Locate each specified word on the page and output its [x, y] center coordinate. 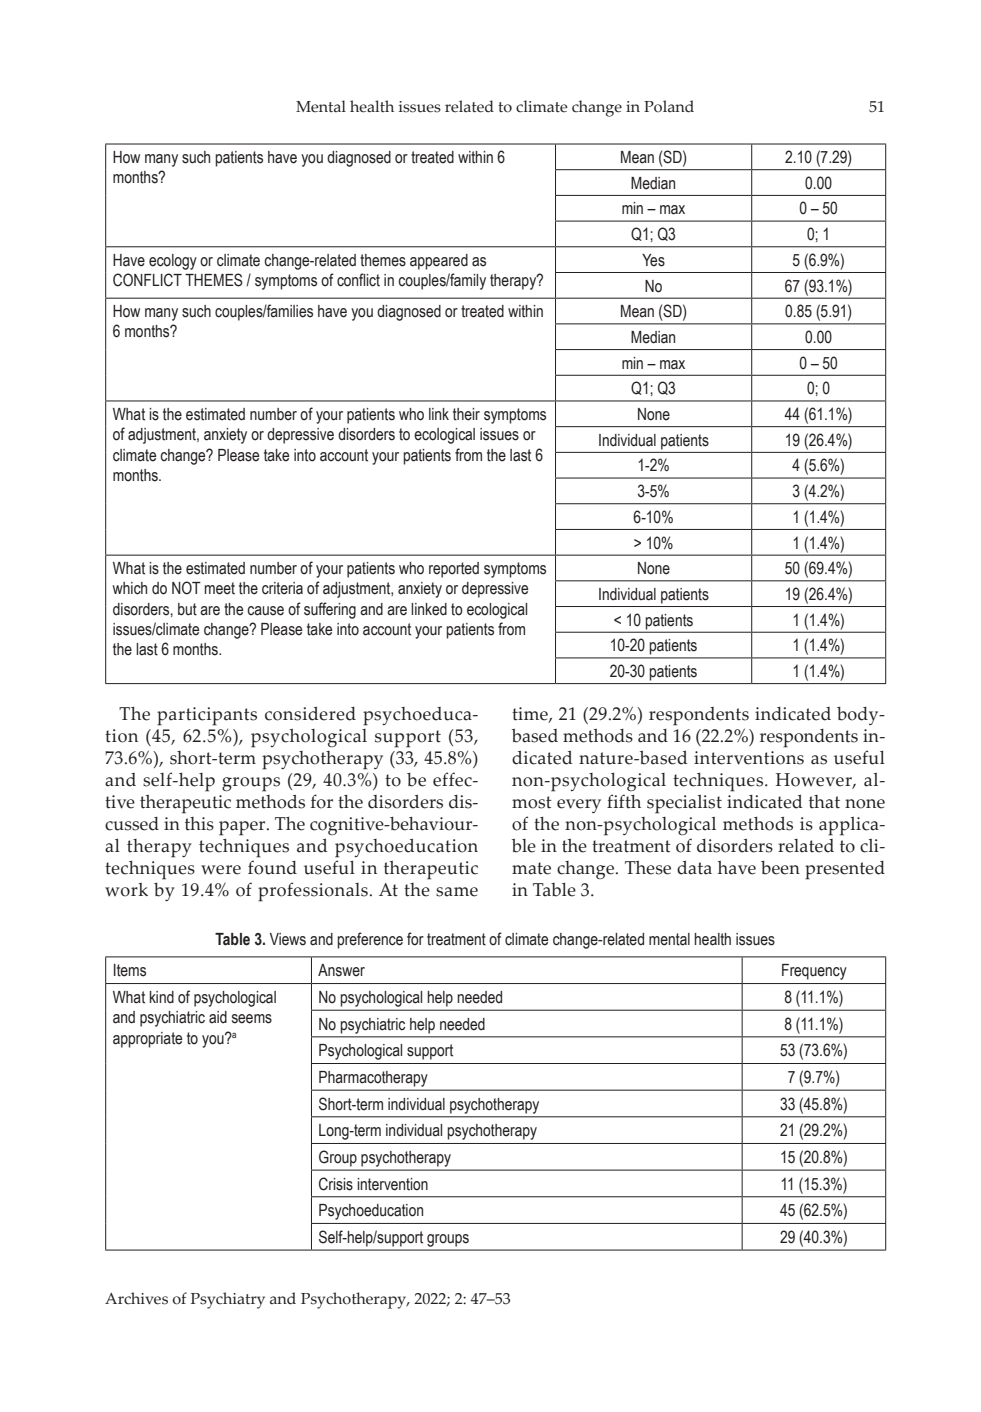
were [221, 870]
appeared [439, 262]
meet [220, 588]
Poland [669, 106]
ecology [173, 262]
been [780, 868]
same [457, 892]
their [466, 414]
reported [454, 570]
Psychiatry [228, 1300]
